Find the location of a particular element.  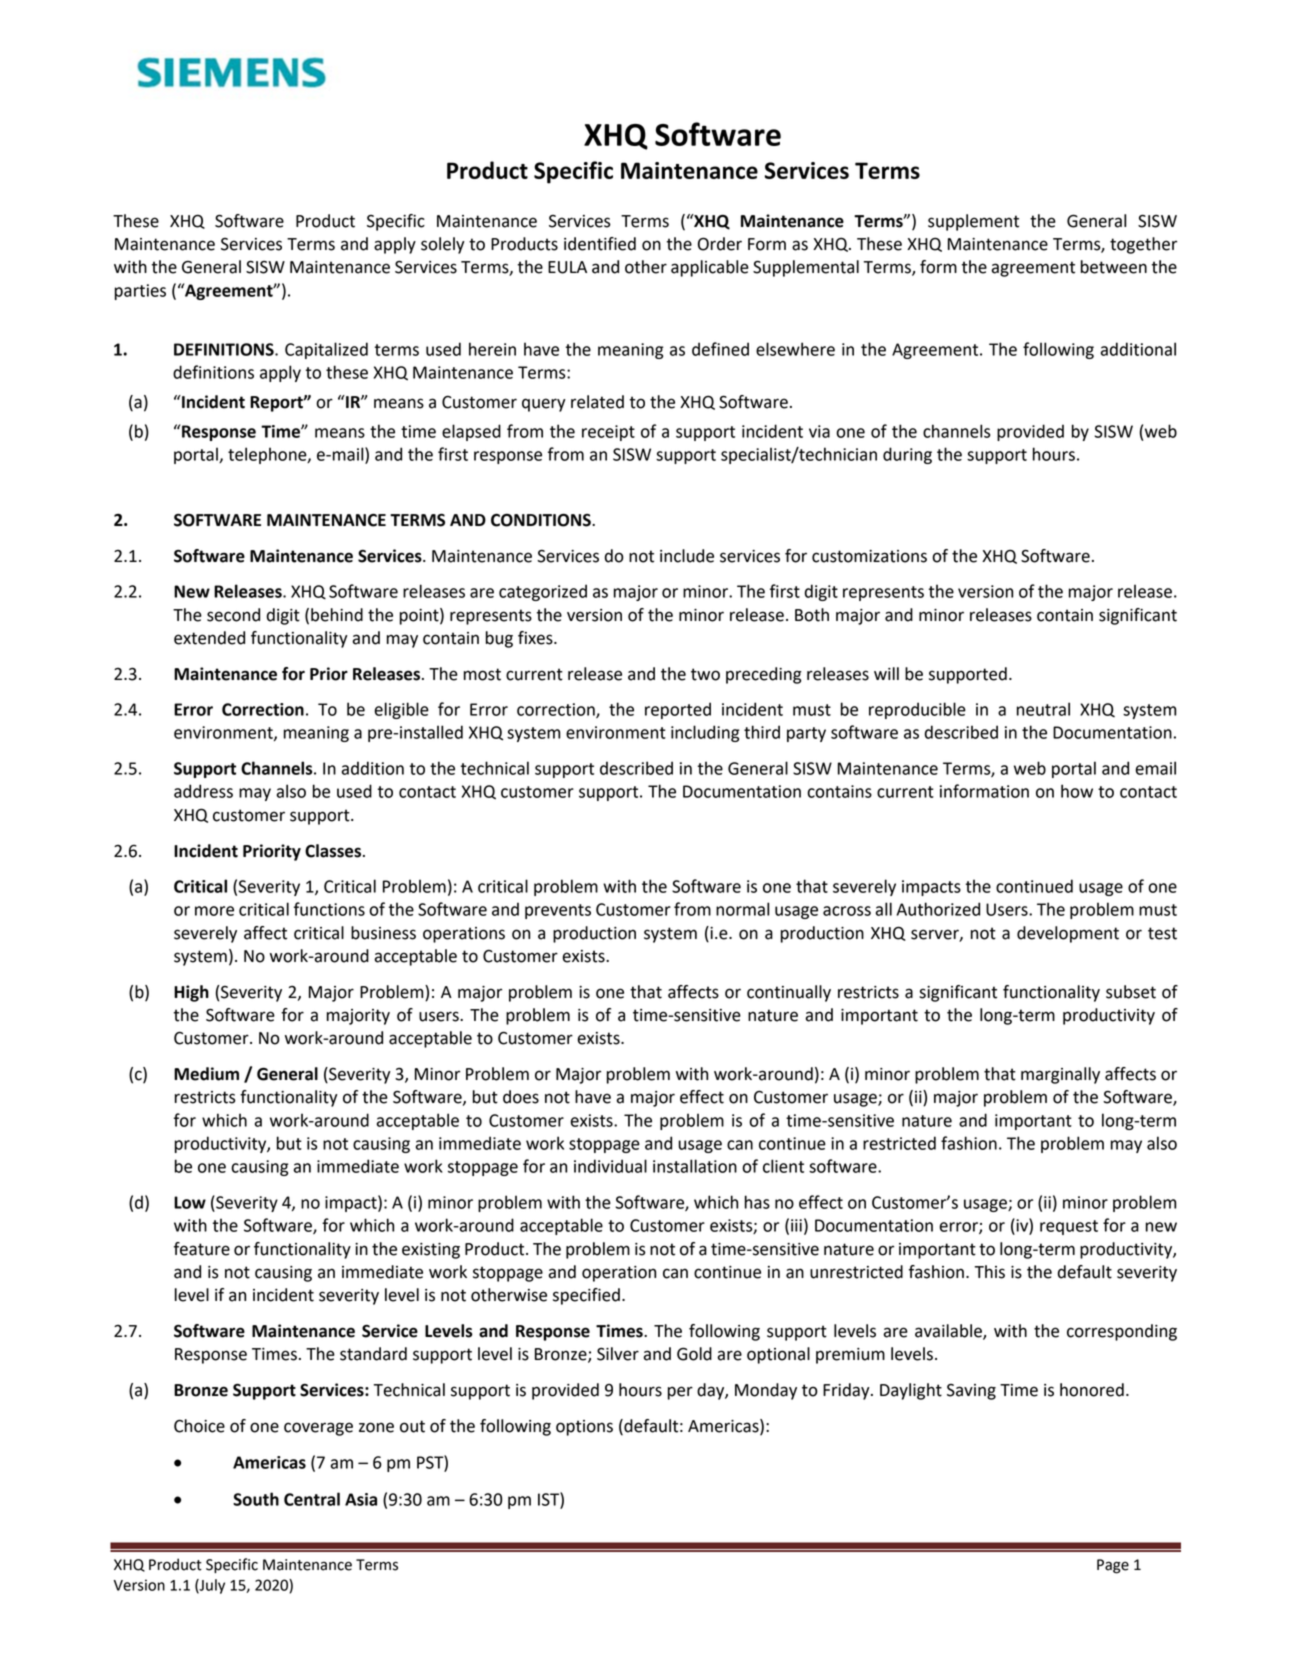

options is located at coordinates (584, 1428).
